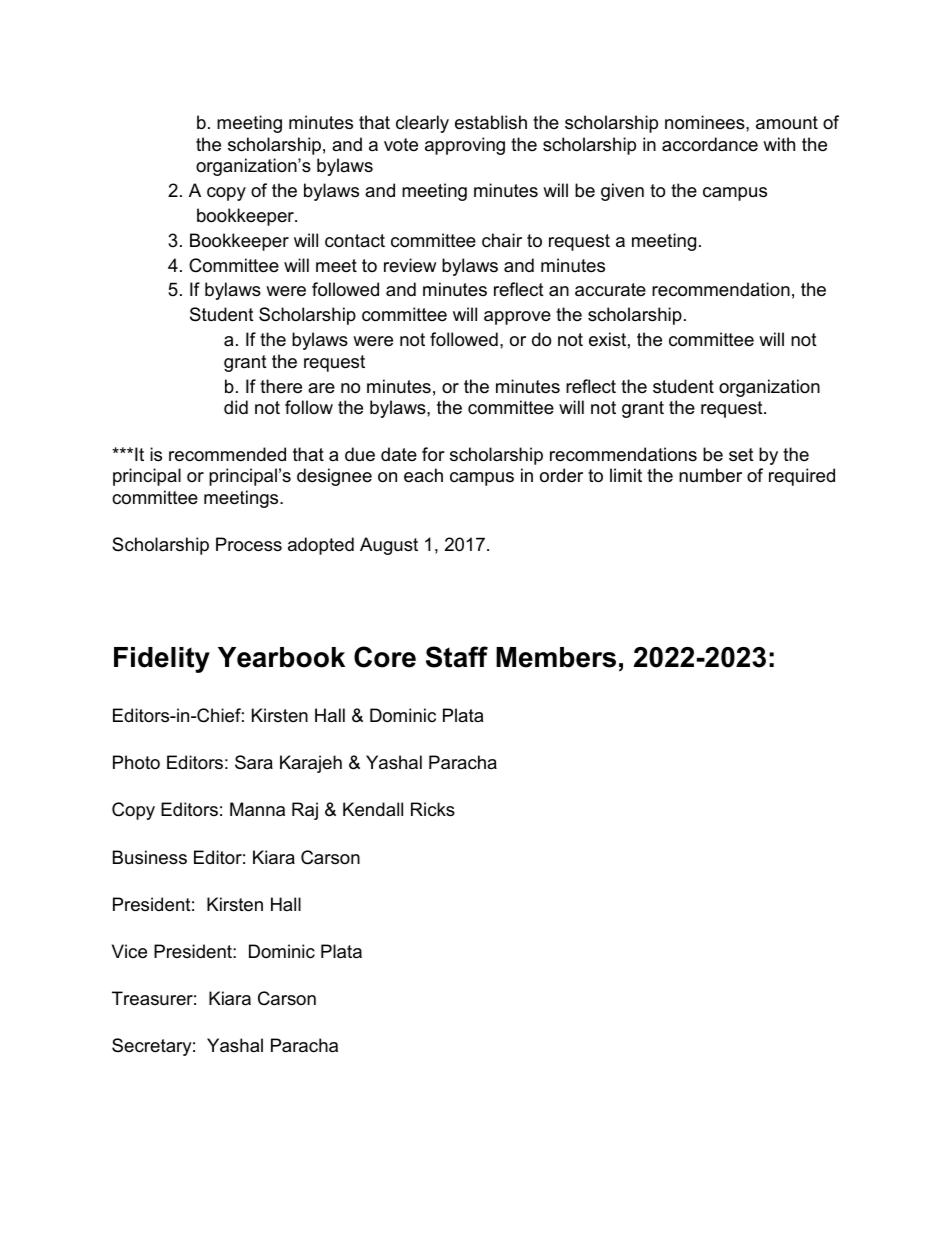 This screenshot has width=952, height=1233. I want to click on Ricks, so click(433, 809).
